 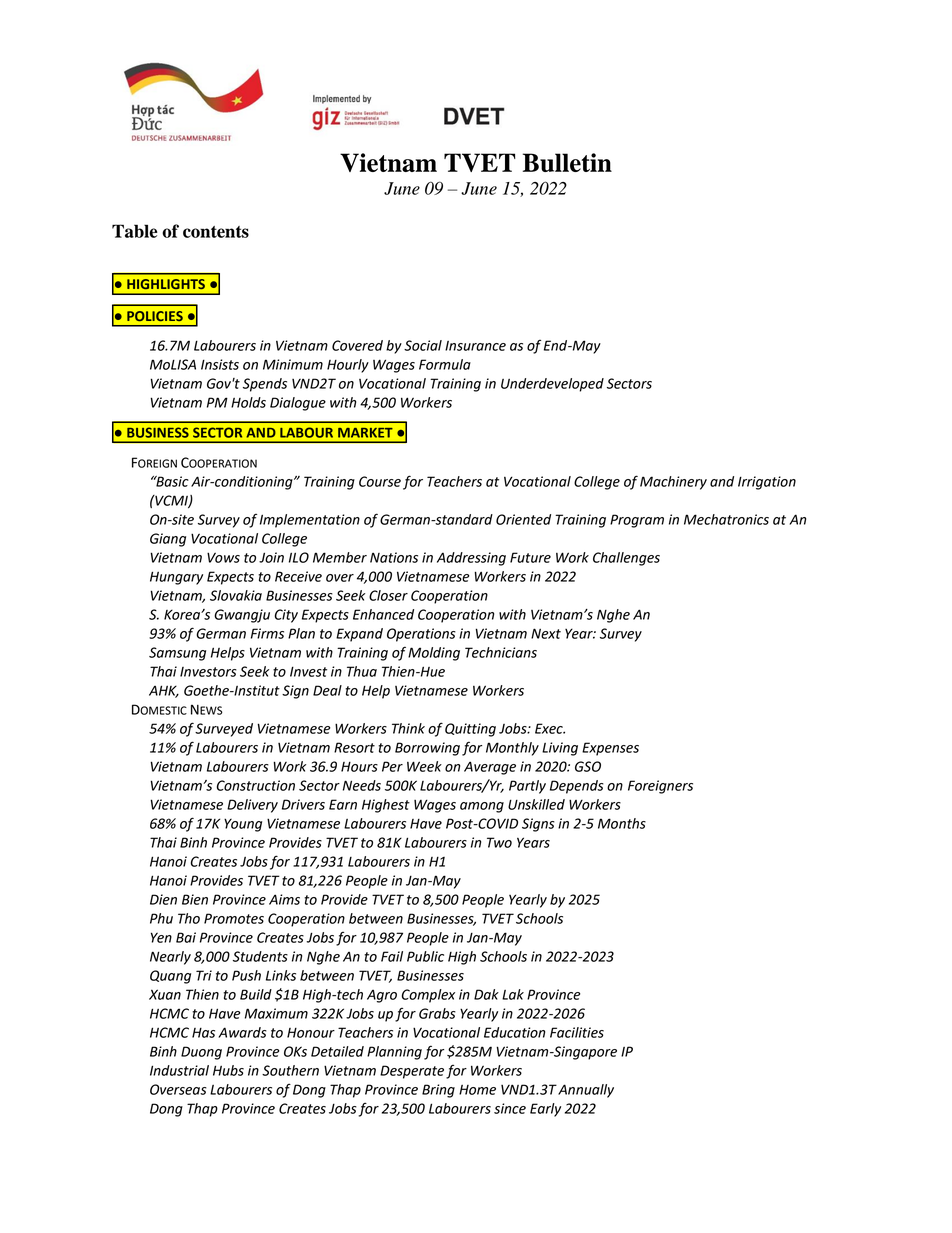 I want to click on Challenges, so click(x=626, y=559).
